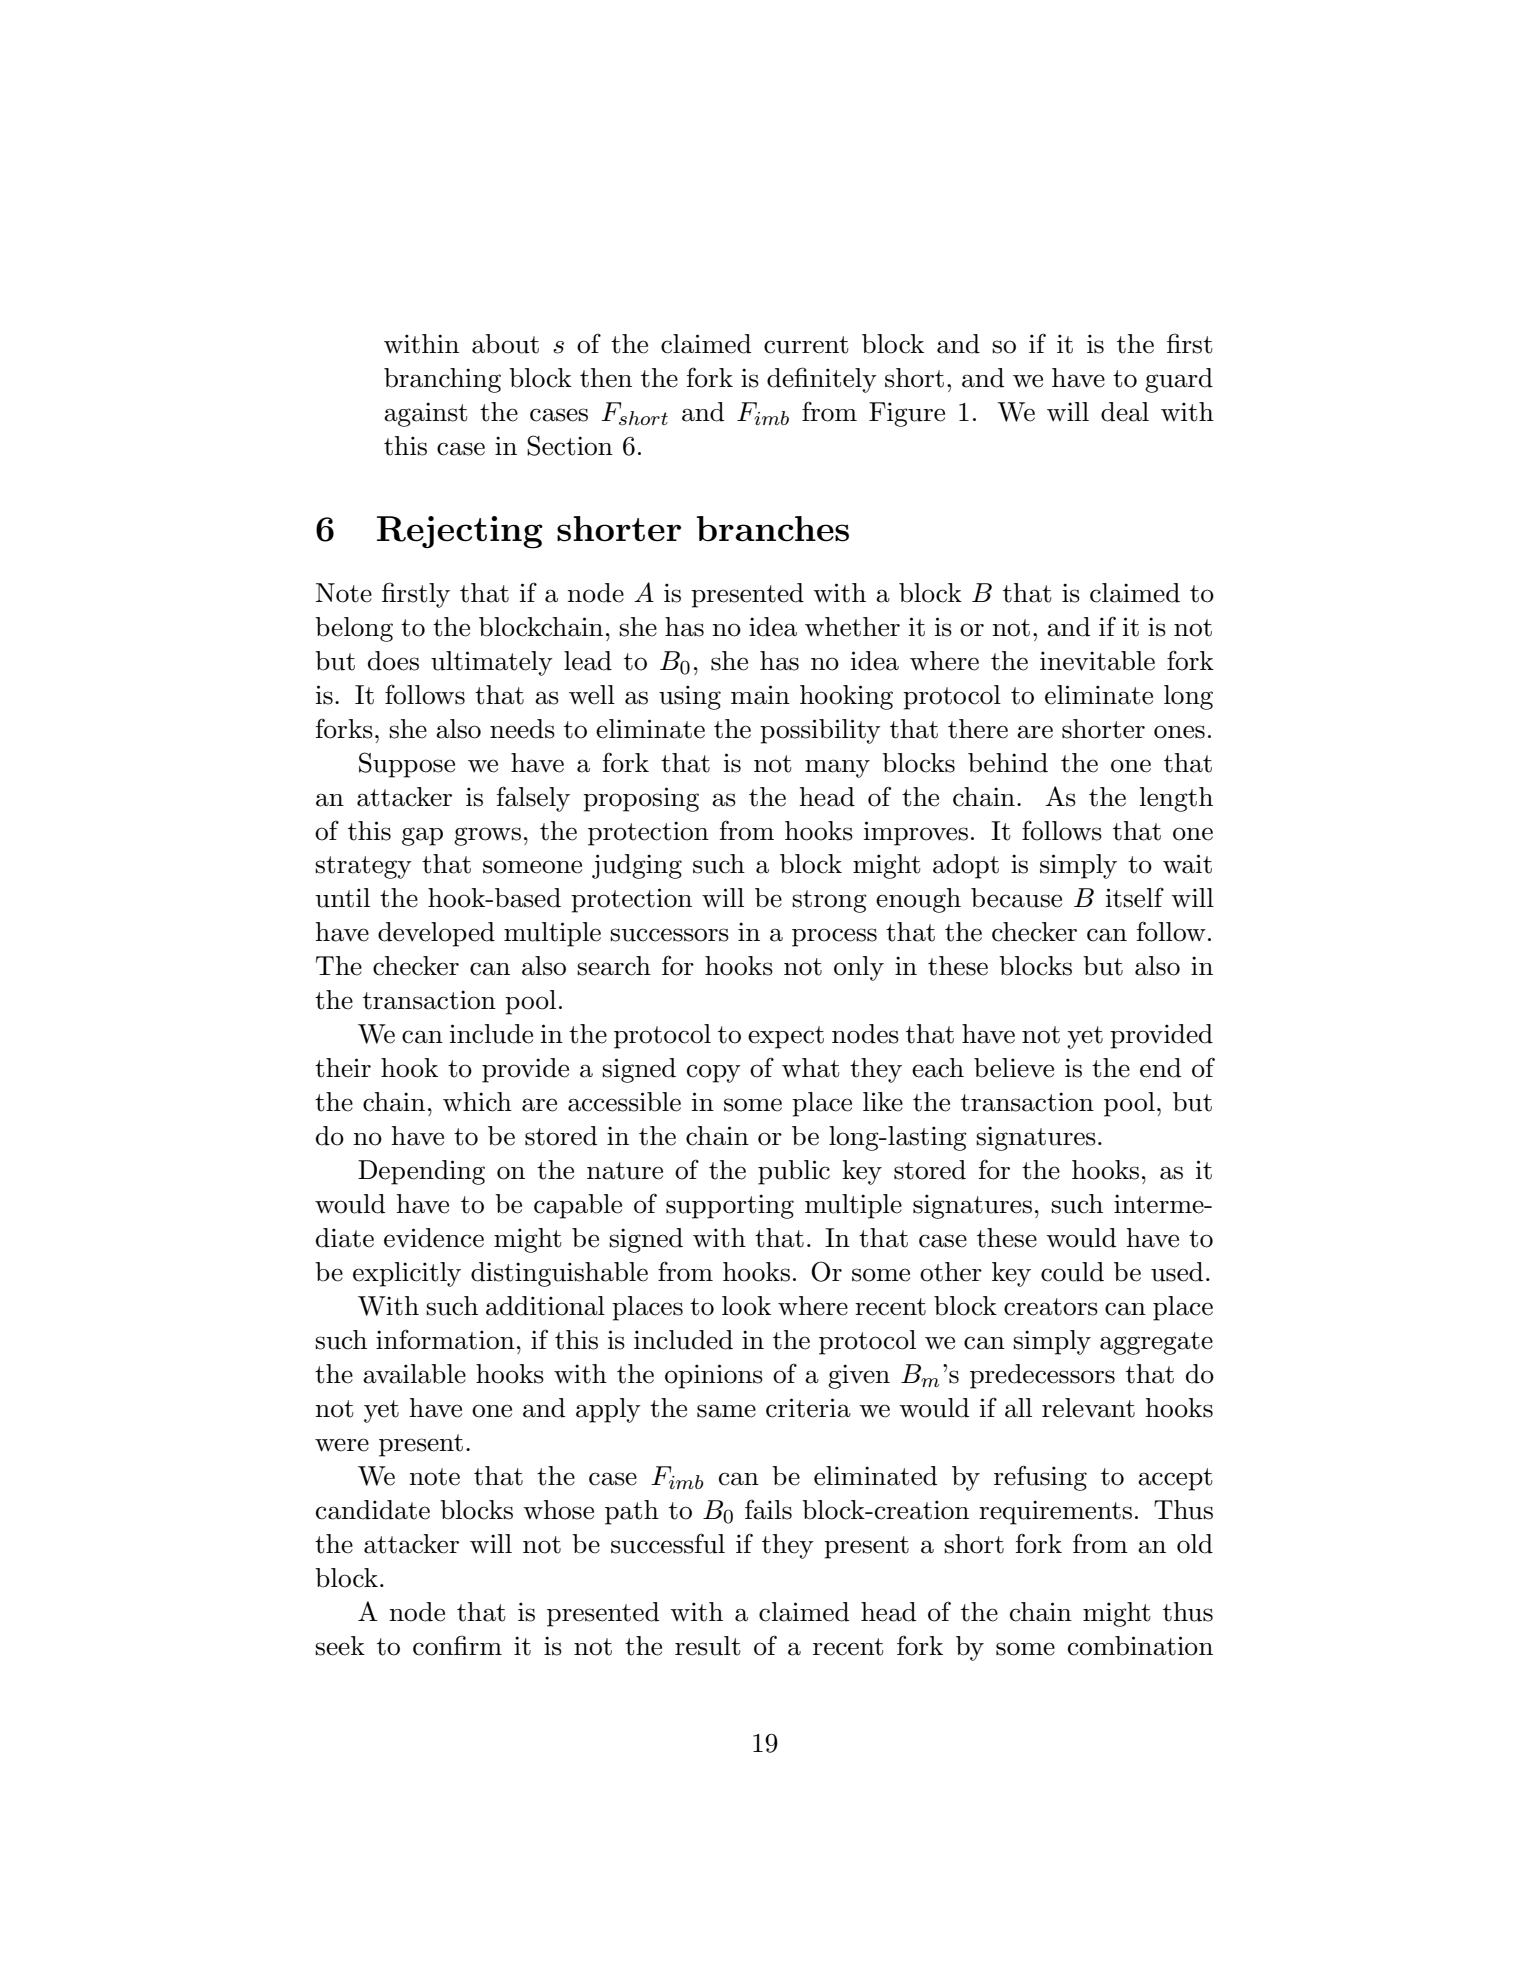  I want to click on inevitable, so click(1097, 661).
